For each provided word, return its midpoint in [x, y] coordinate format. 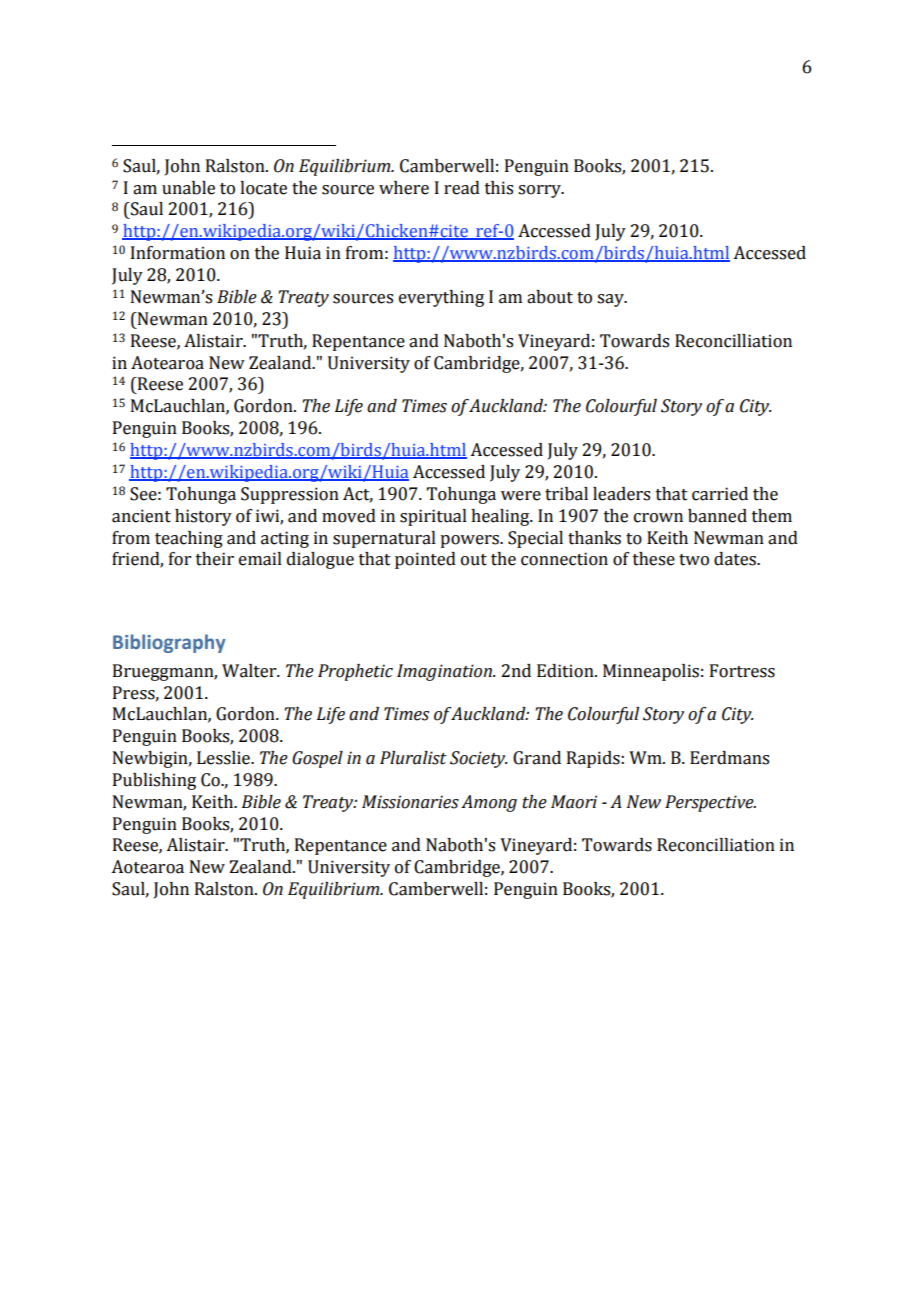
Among [489, 803]
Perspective [710, 803]
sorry [540, 191]
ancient [141, 516]
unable [188, 188]
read [462, 188]
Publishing [154, 781]
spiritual [433, 517]
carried [720, 494]
